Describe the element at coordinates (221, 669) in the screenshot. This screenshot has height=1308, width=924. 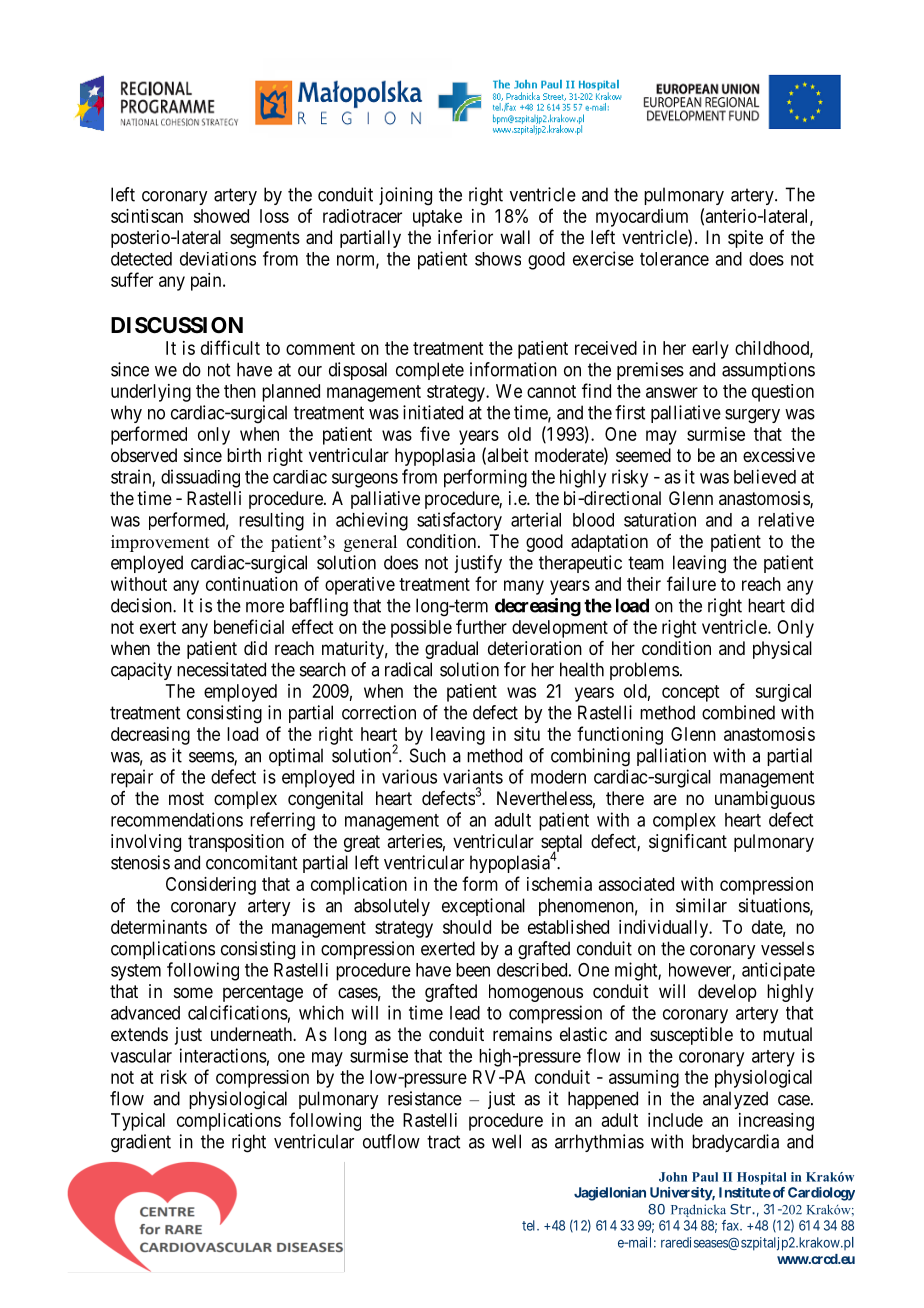
I see `necessitated` at that location.
